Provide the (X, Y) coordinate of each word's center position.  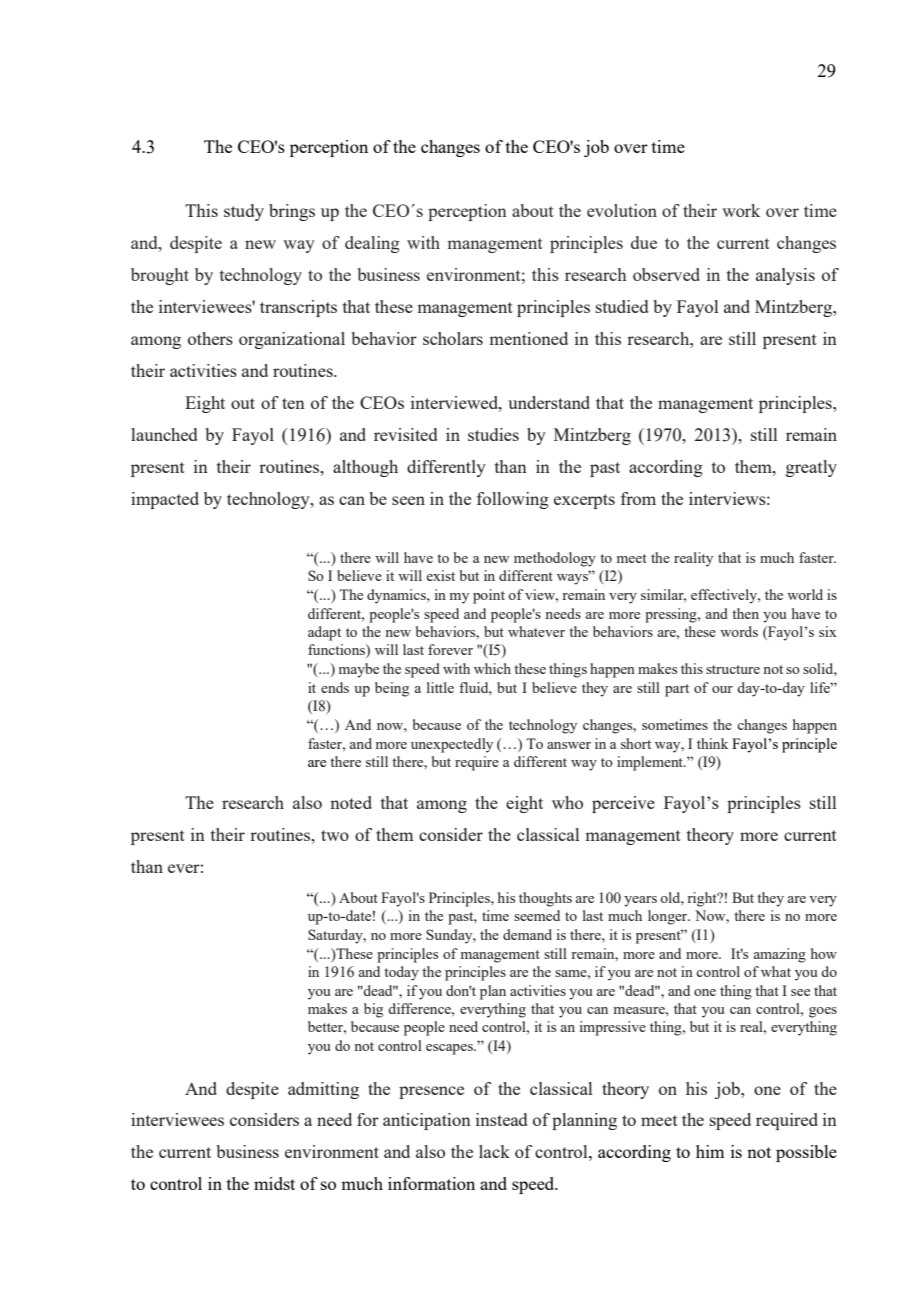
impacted (165, 500)
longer (669, 917)
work (741, 210)
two (335, 835)
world (805, 594)
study (244, 212)
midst (274, 1183)
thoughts (545, 899)
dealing (372, 244)
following (513, 500)
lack (494, 1151)
